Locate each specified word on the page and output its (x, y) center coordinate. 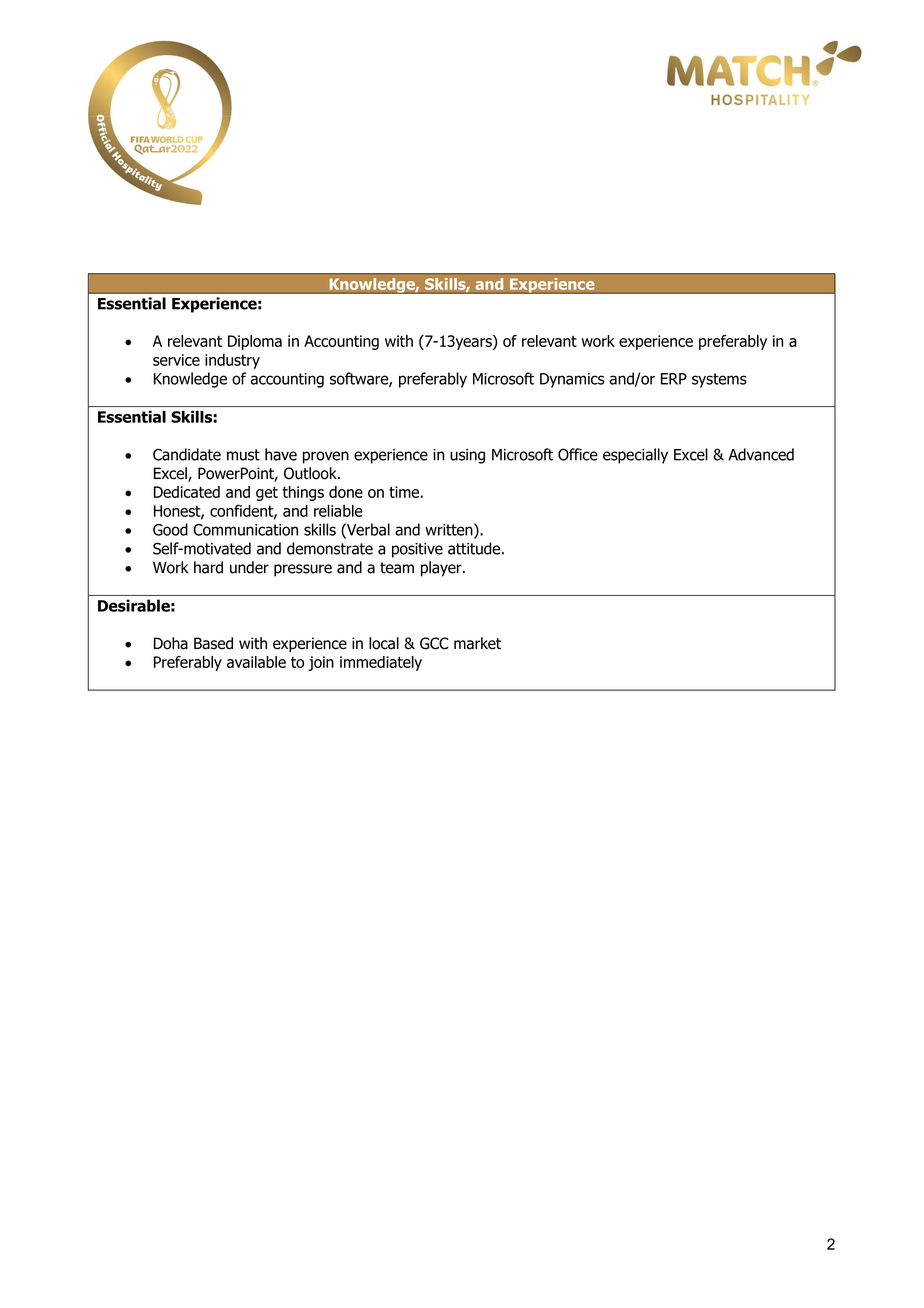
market (477, 643)
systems (719, 380)
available (256, 662)
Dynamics (572, 380)
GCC (434, 643)
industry (232, 361)
